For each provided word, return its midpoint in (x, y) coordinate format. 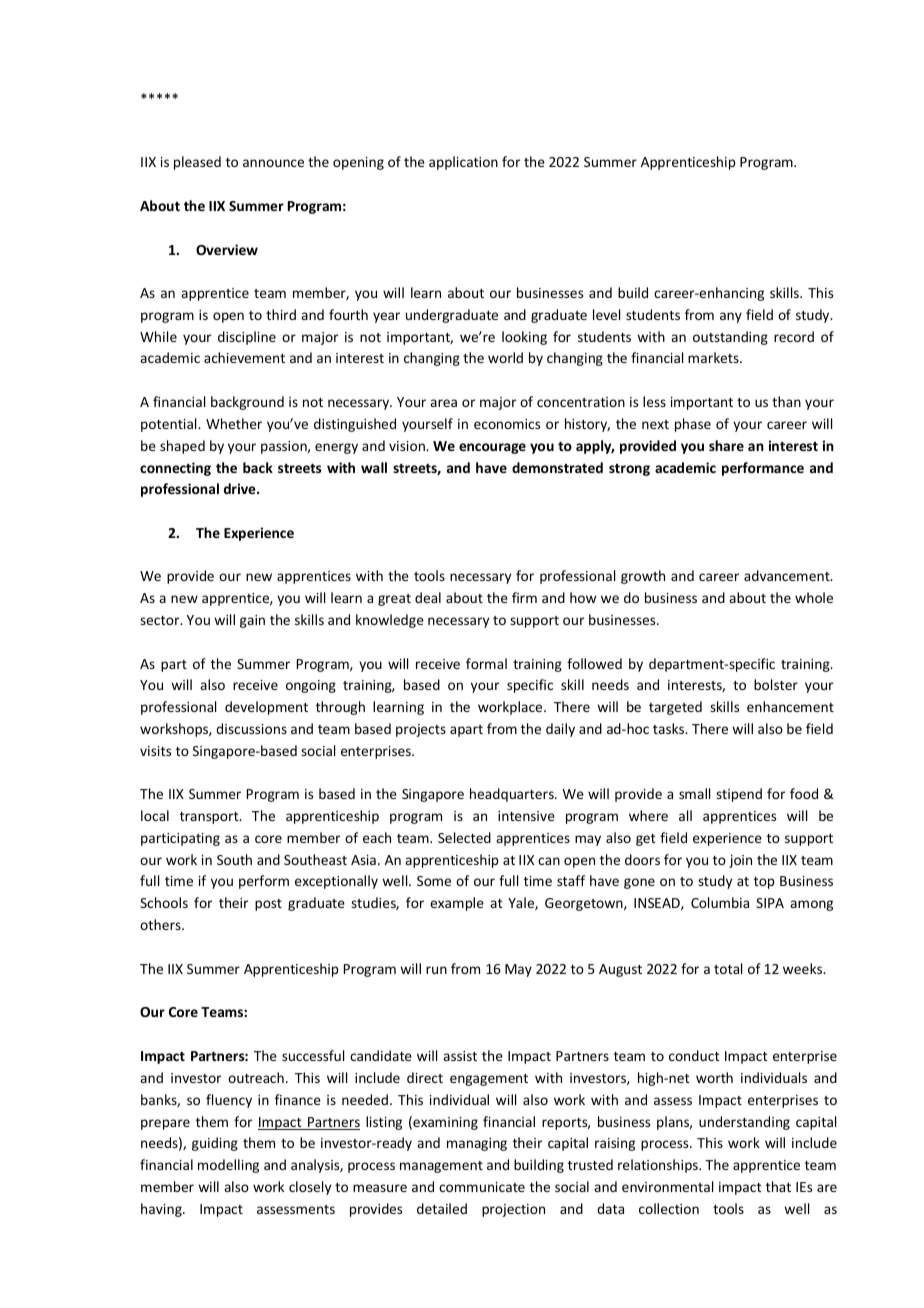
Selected (464, 837)
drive (241, 488)
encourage (492, 448)
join (740, 861)
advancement (788, 575)
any (731, 317)
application (463, 163)
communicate (482, 1187)
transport (210, 818)
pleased (197, 163)
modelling (228, 1166)
